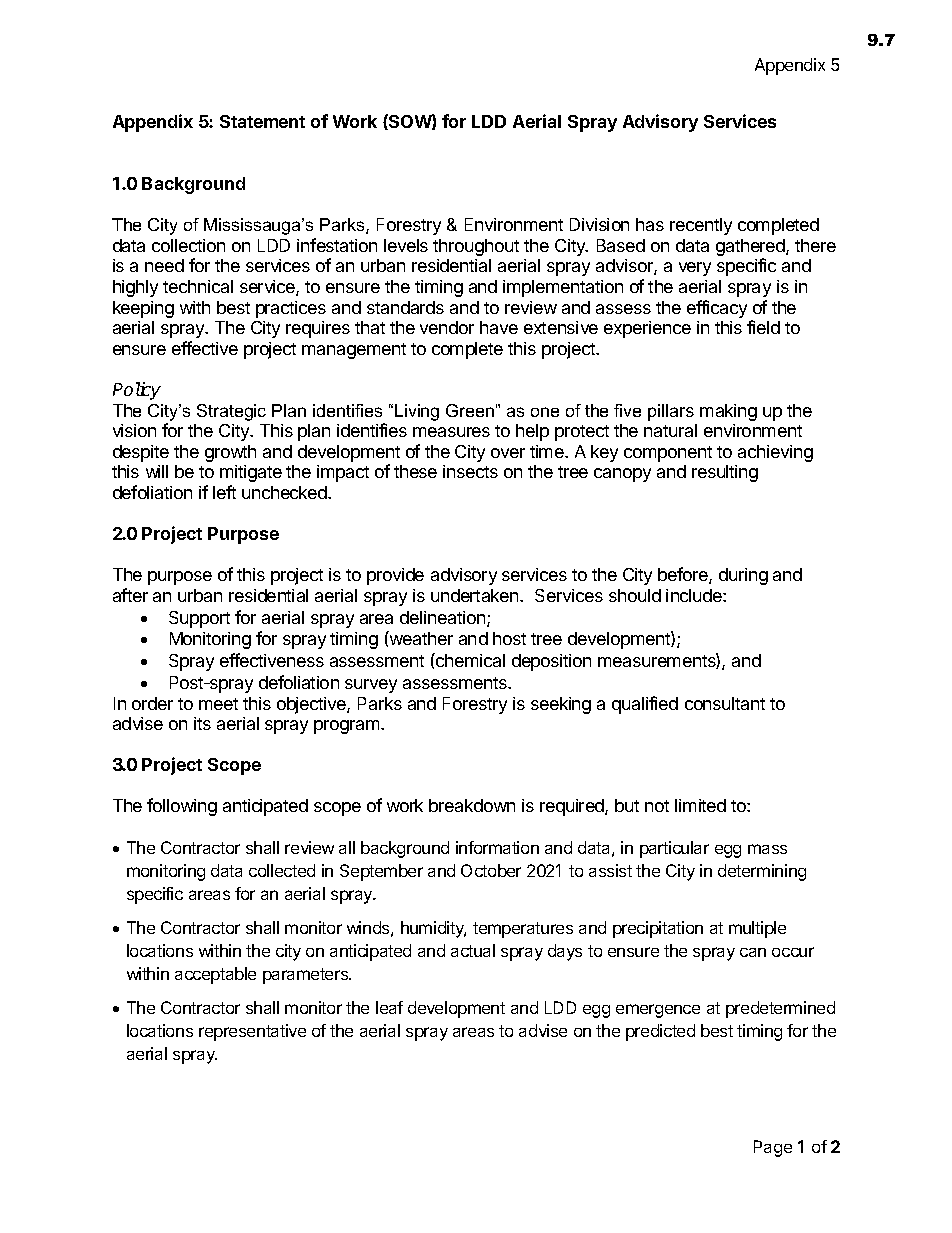 The width and height of the page is (952, 1233). What do you see at coordinates (701, 226) in the page?
I see `recently` at bounding box center [701, 226].
